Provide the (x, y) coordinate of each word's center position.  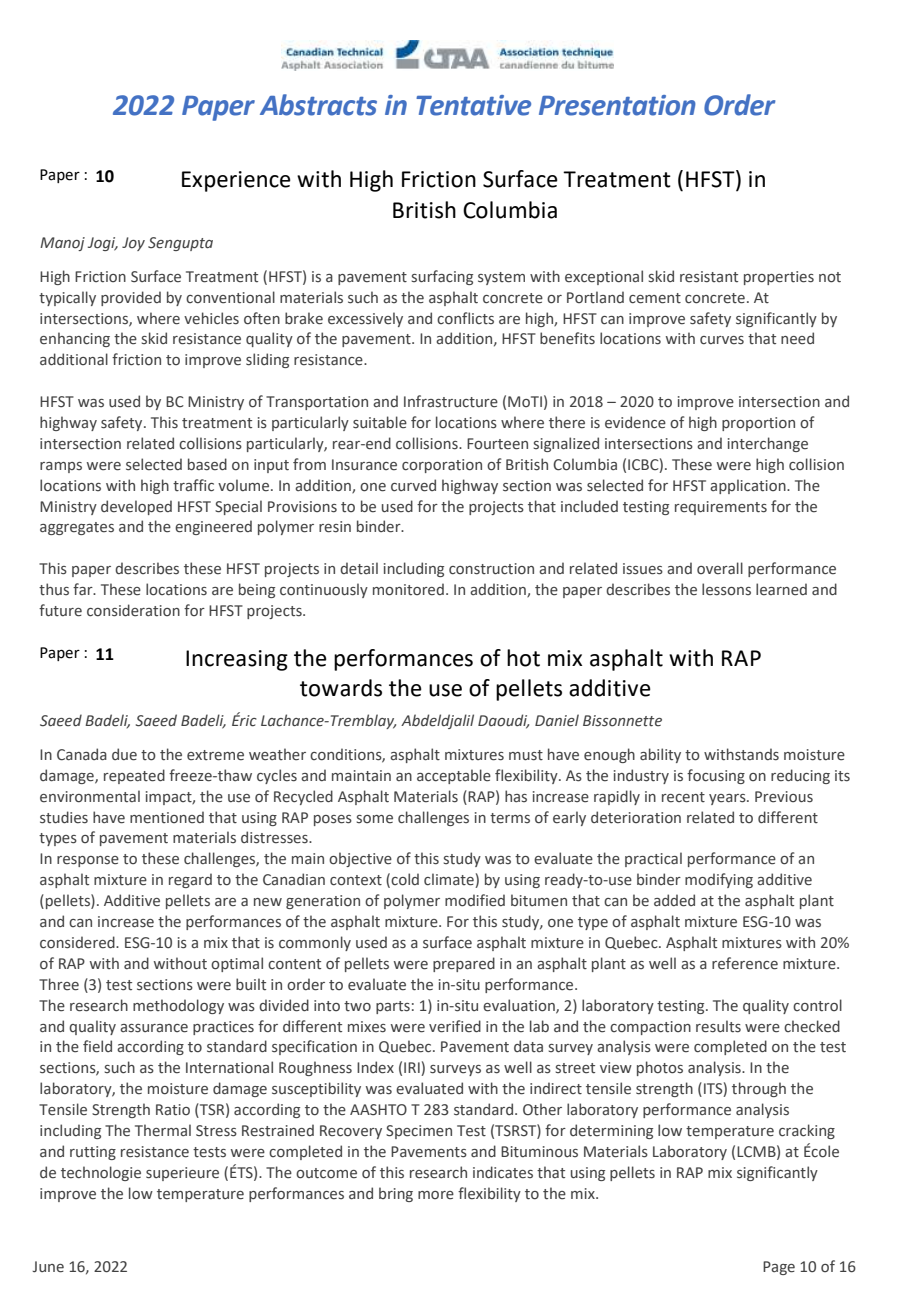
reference (745, 963)
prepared (464, 964)
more (436, 1195)
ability (660, 755)
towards (341, 688)
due (124, 754)
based (207, 464)
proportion (758, 424)
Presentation (617, 105)
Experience (236, 181)
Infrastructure (451, 401)
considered (78, 942)
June (48, 1267)
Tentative (473, 105)
